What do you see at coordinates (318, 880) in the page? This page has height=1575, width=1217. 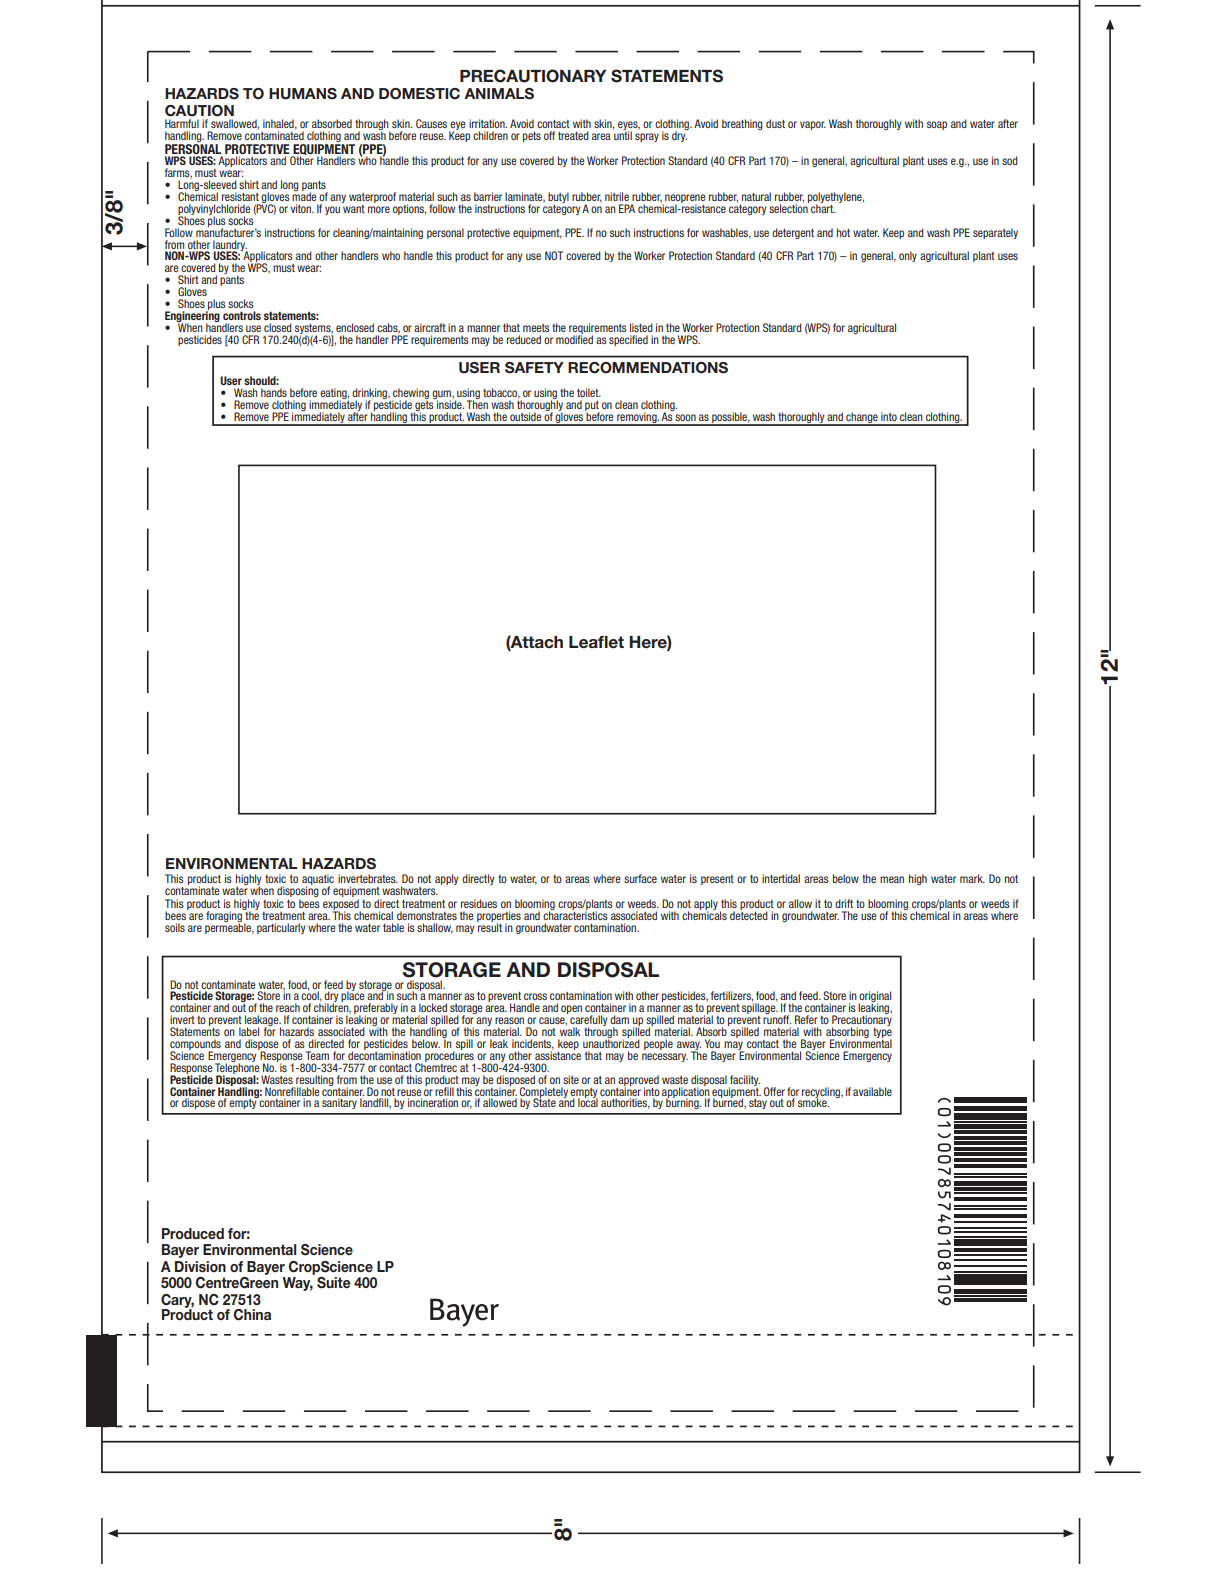 I see `aquatic` at bounding box center [318, 880].
